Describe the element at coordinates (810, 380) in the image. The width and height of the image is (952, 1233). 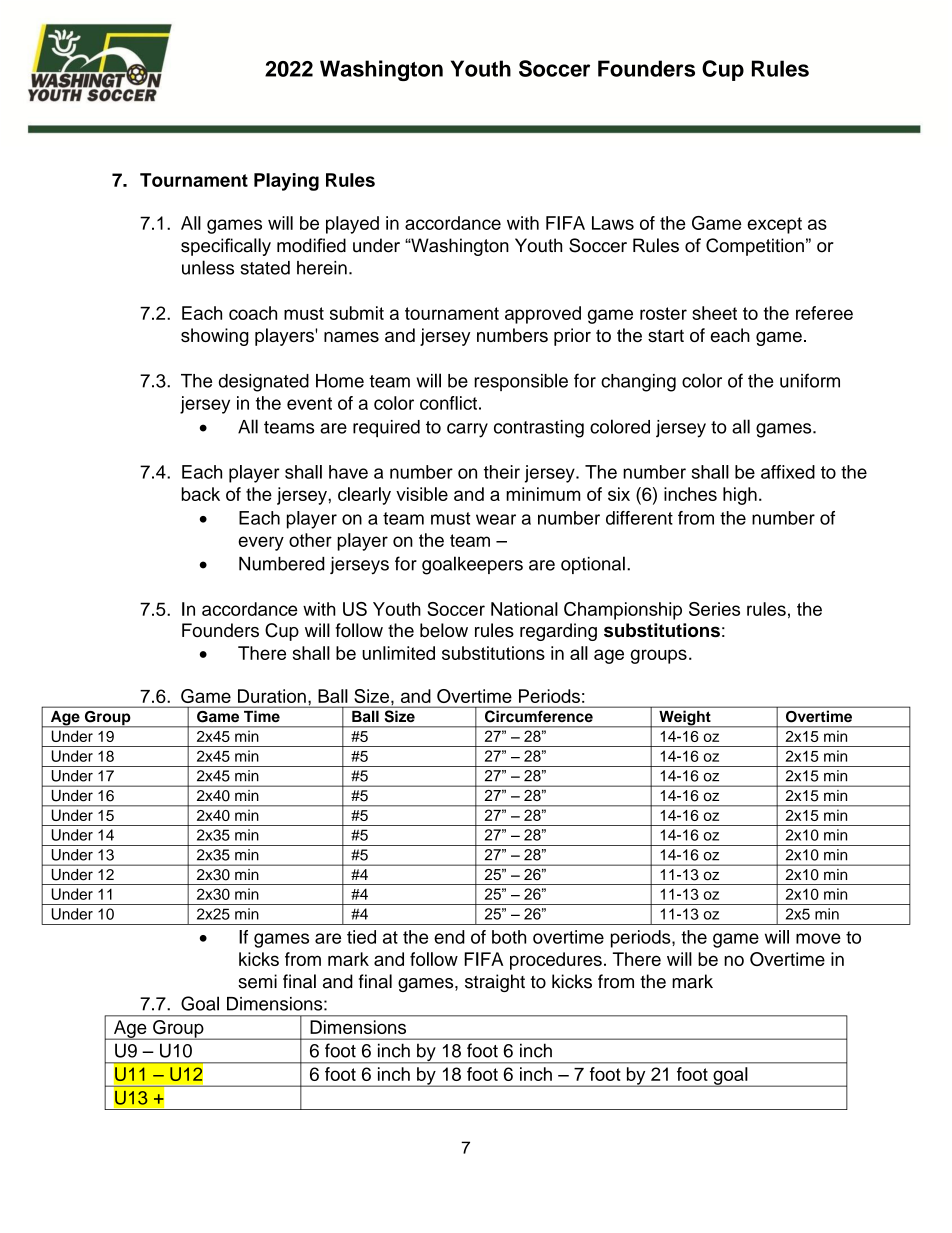
I see `uniform` at that location.
